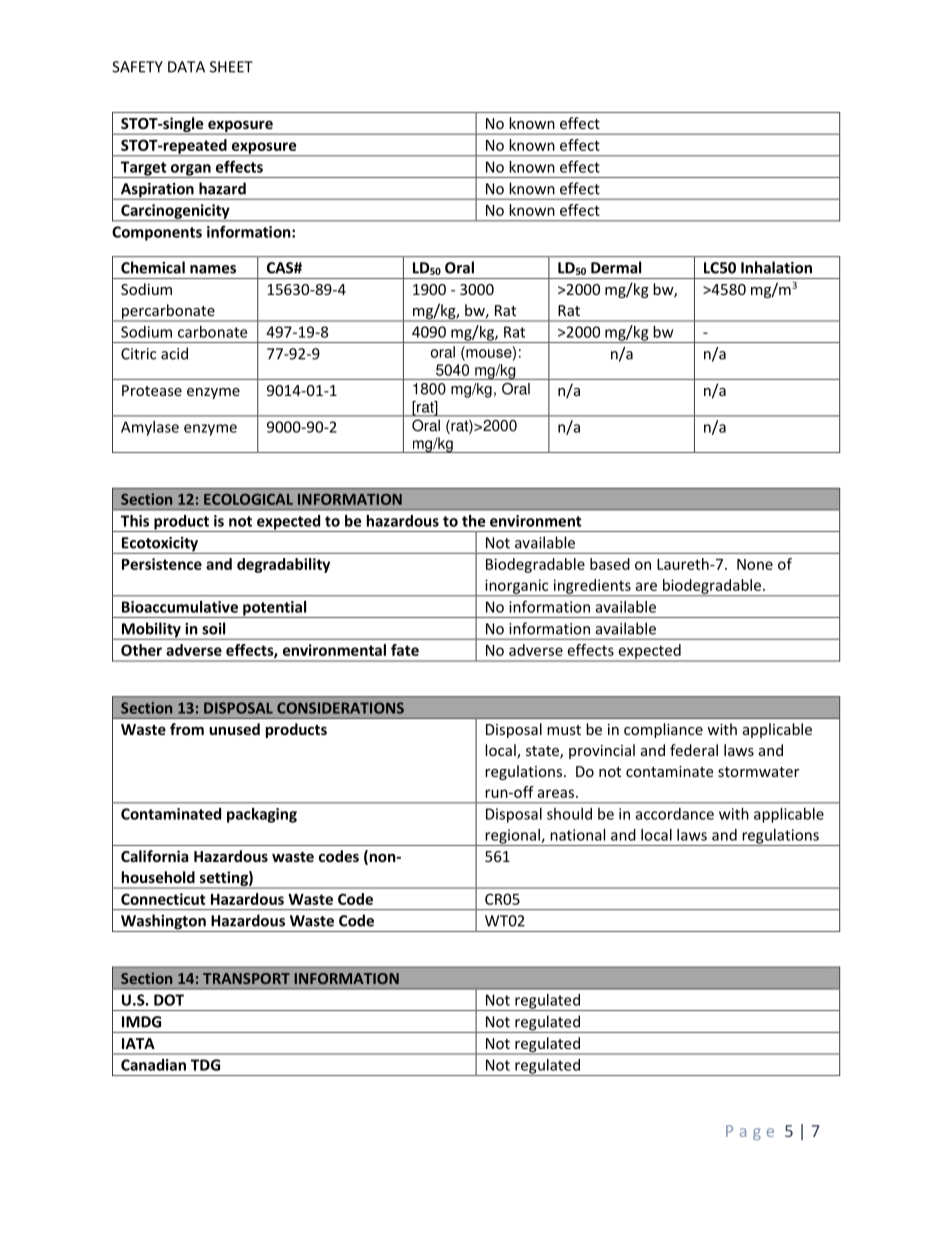 The width and height of the document is (952, 1233). What do you see at coordinates (169, 1000) in the document?
I see `DOT` at bounding box center [169, 1000].
